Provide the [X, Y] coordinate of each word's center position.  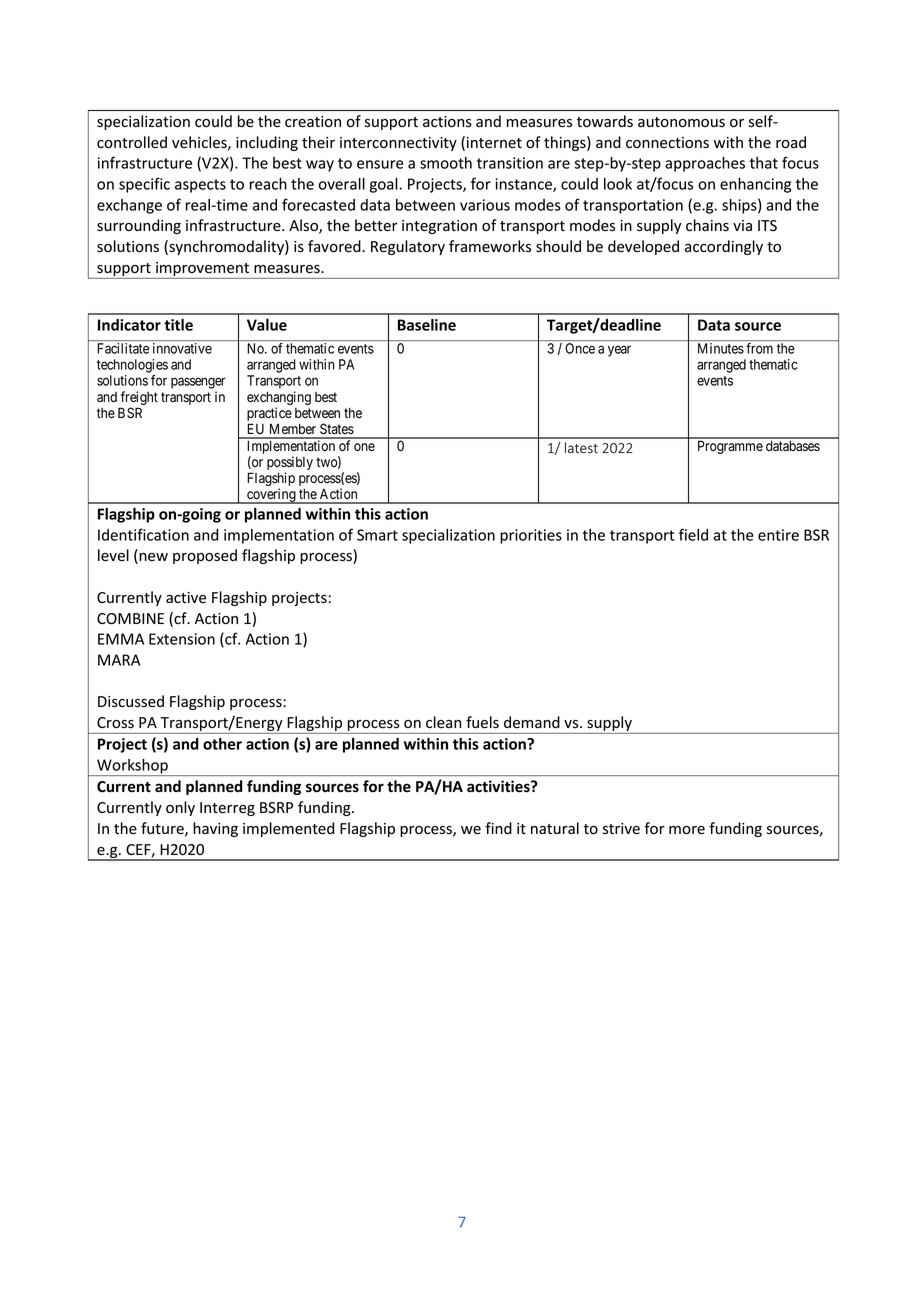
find [498, 828]
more [687, 830]
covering [271, 496]
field [693, 534]
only [180, 808]
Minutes [721, 348]
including [267, 143]
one [364, 447]
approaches [705, 164]
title [178, 325]
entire [778, 535]
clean [443, 722]
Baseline [427, 325]
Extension [182, 639]
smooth [446, 163]
